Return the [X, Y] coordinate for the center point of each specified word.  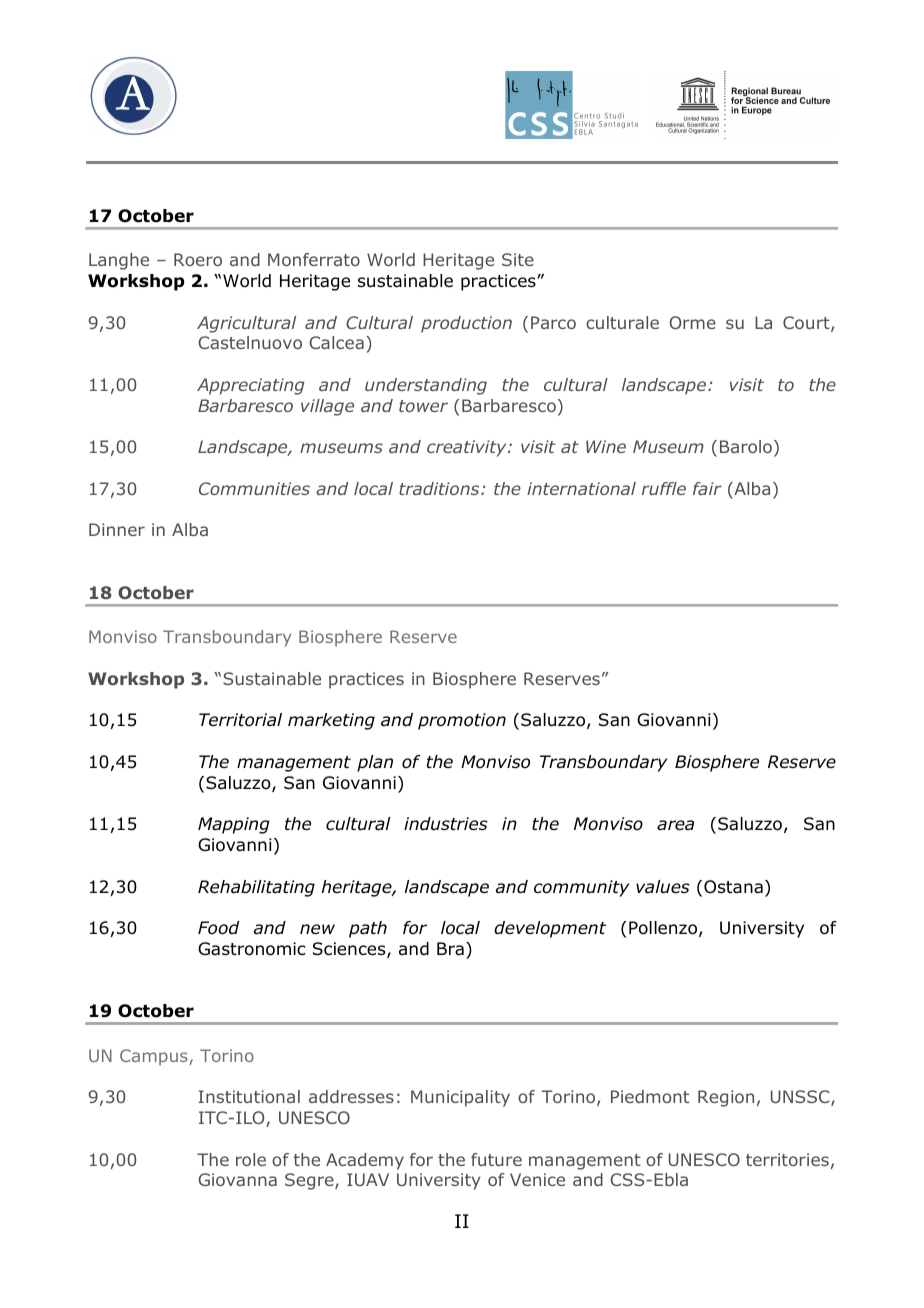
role [251, 1159]
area [675, 825]
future [496, 1159]
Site [518, 259]
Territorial [240, 720]
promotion [462, 721]
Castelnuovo [250, 342]
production [466, 324]
